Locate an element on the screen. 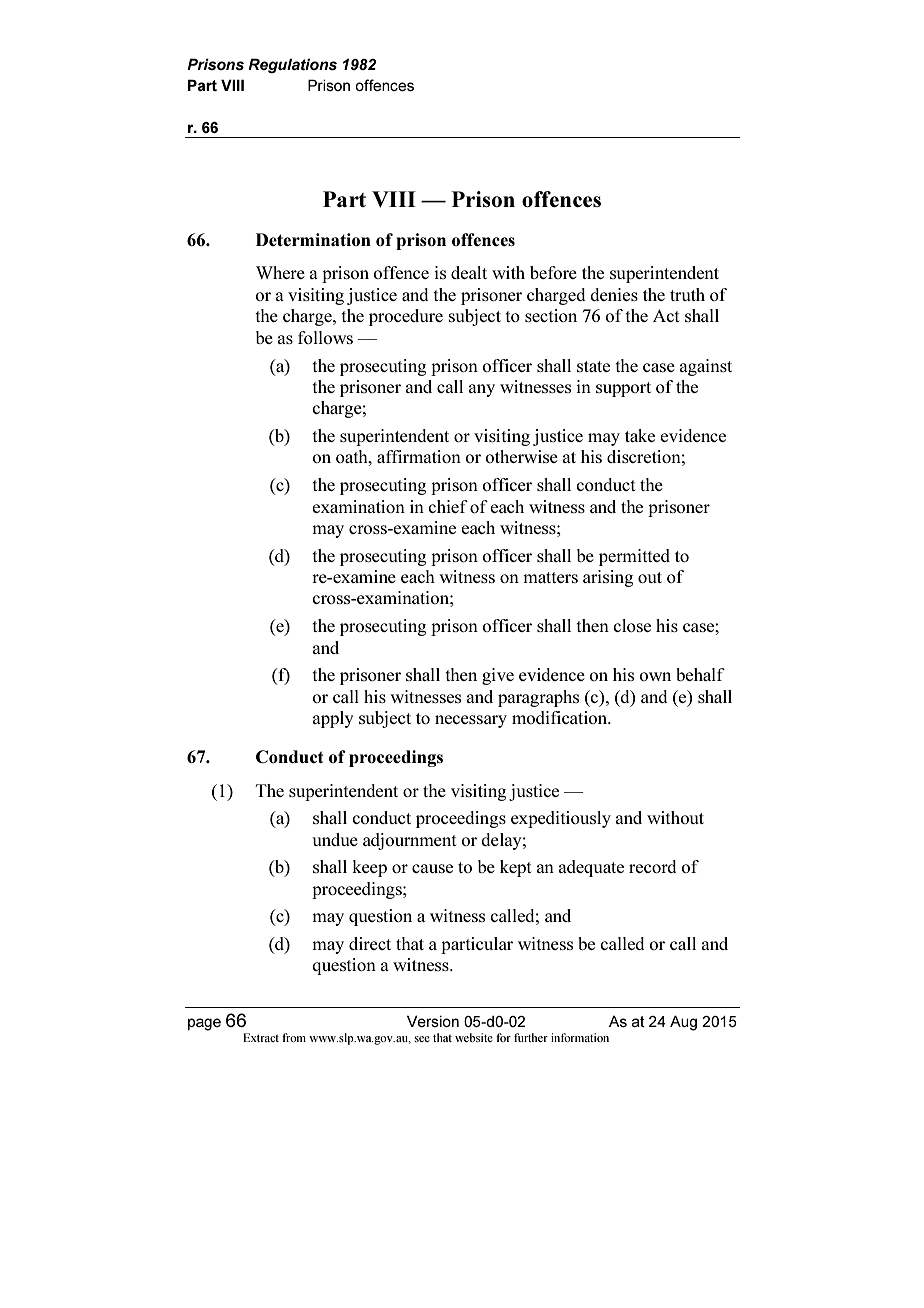 Image resolution: width=924 pixels, height=1308 pixels. necessary is located at coordinates (471, 721).
